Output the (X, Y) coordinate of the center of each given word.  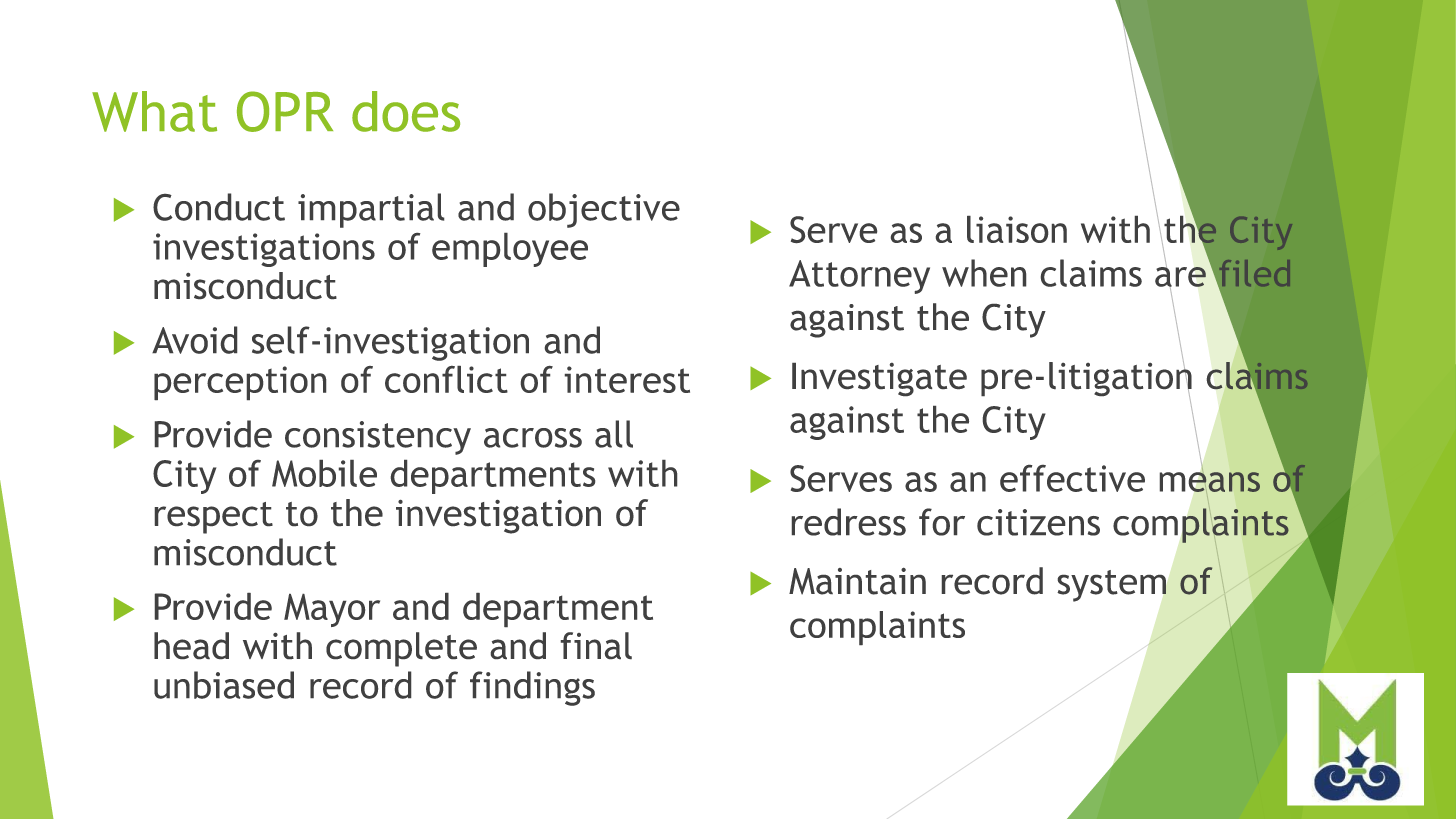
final (596, 645)
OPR (285, 111)
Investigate (879, 379)
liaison (1017, 229)
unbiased (224, 685)
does (406, 111)
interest (627, 379)
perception (240, 383)
